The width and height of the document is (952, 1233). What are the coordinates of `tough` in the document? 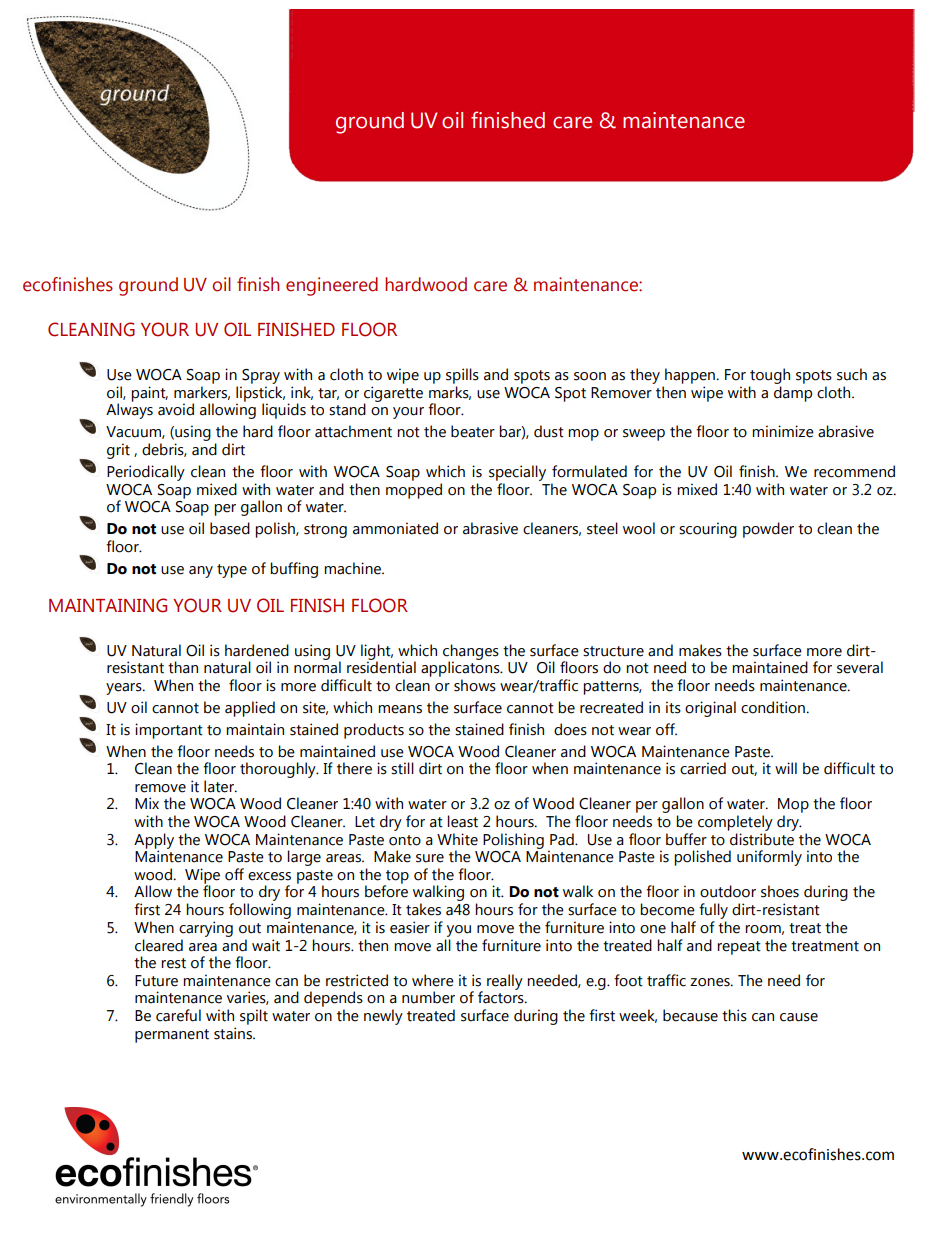 It's located at (770, 376).
